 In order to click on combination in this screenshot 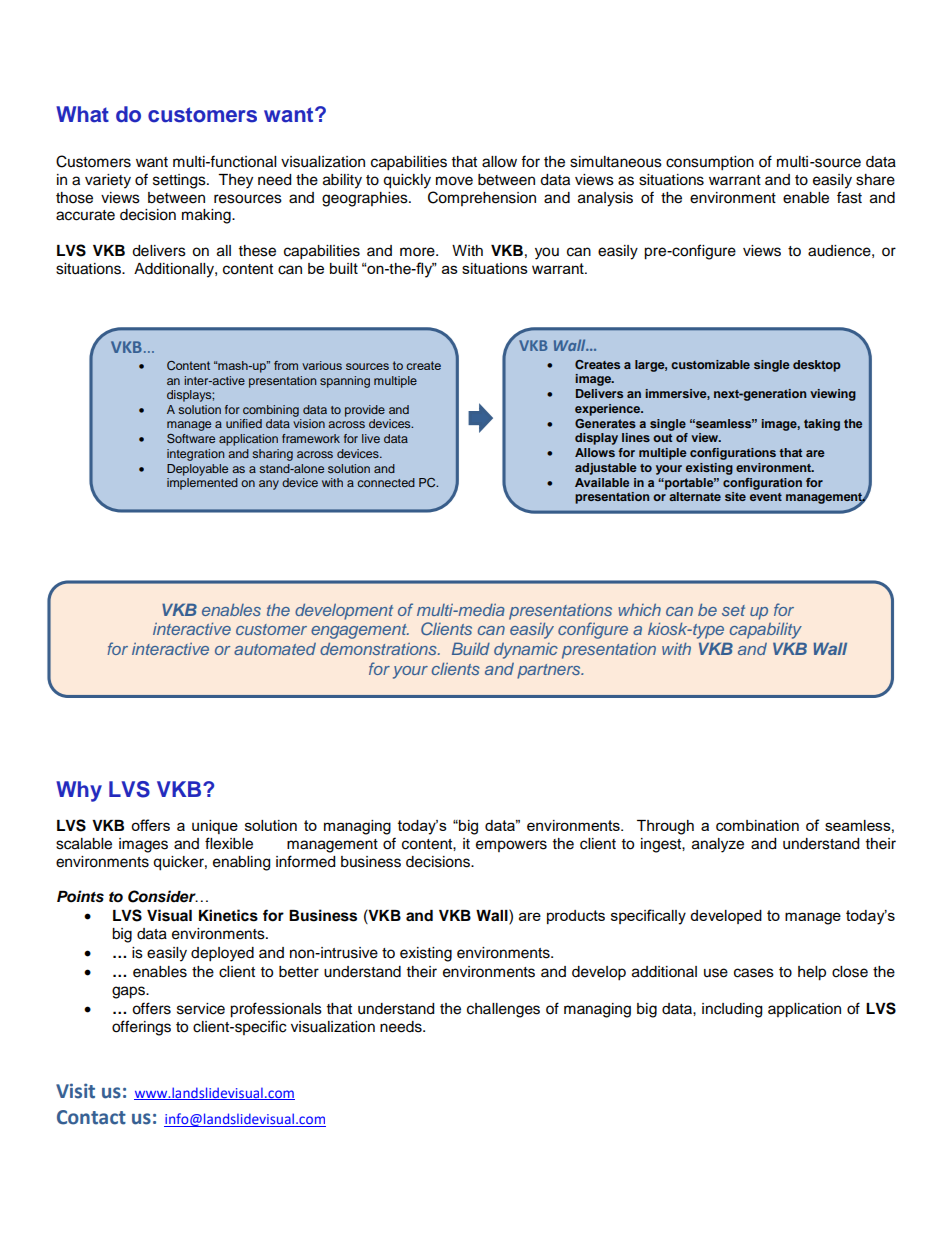, I will do `click(757, 825)`.
